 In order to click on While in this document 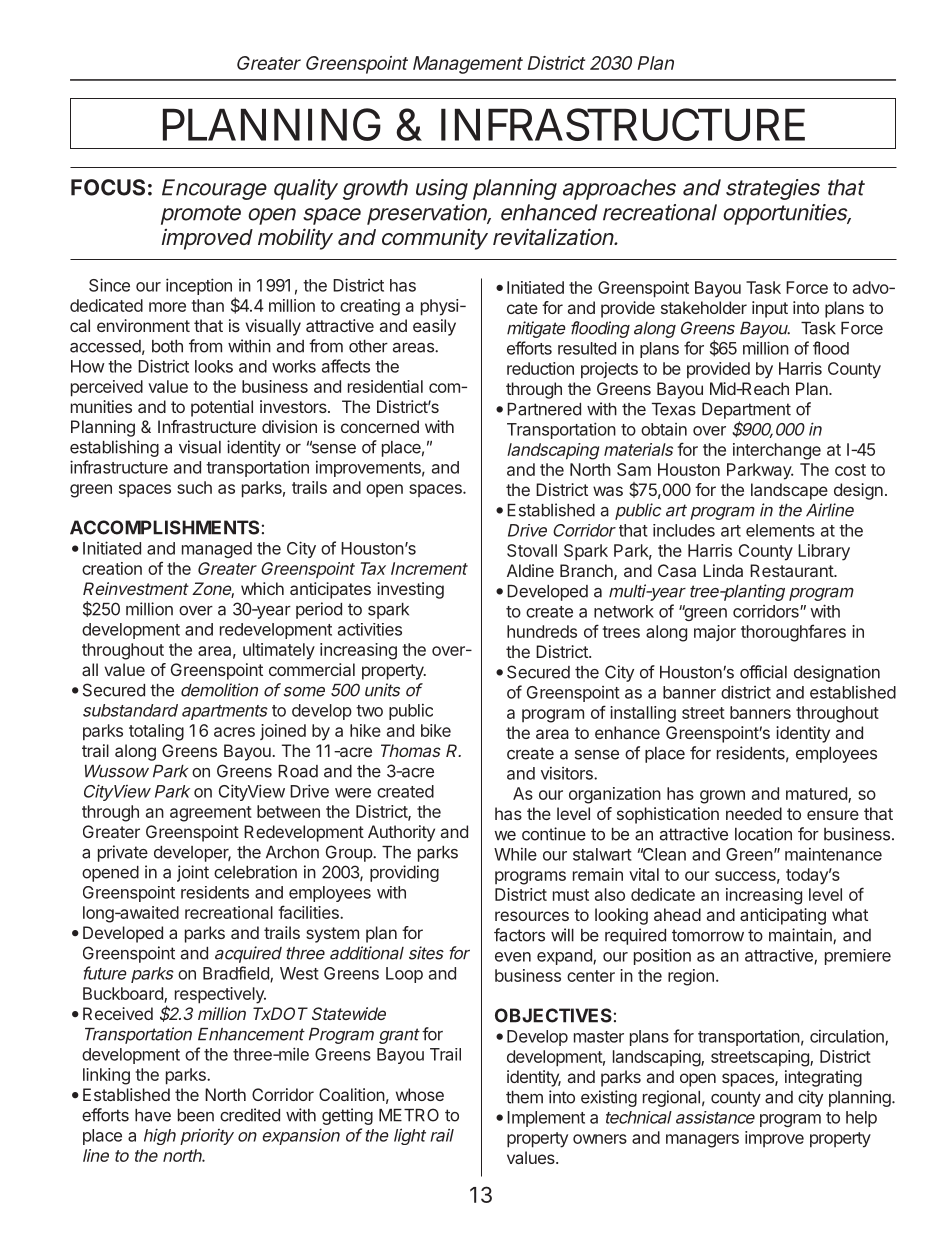, I will do `click(515, 854)`.
